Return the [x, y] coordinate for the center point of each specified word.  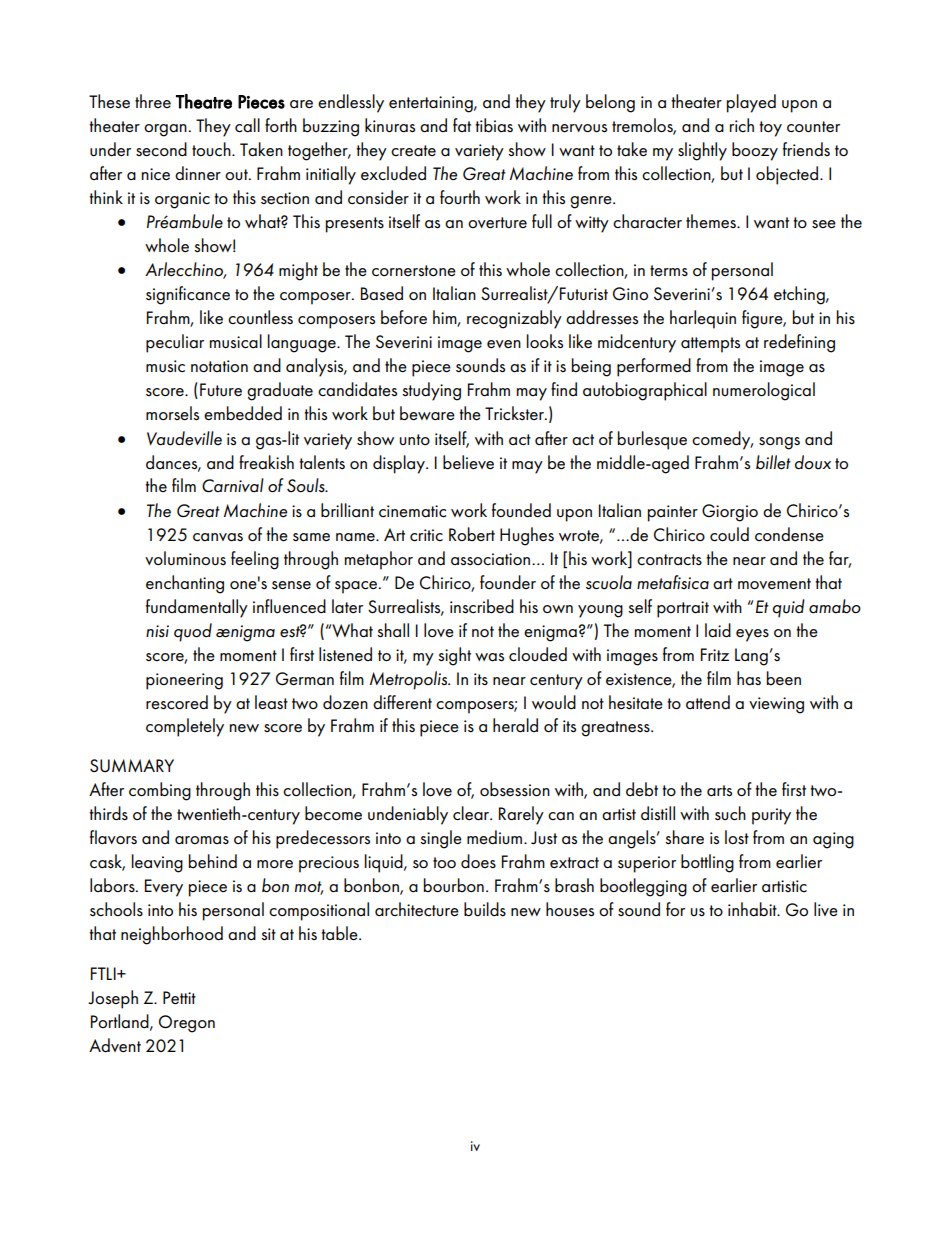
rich [742, 125]
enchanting [185, 584]
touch [212, 149]
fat [462, 125]
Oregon [187, 1024]
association [492, 559]
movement [774, 583]
